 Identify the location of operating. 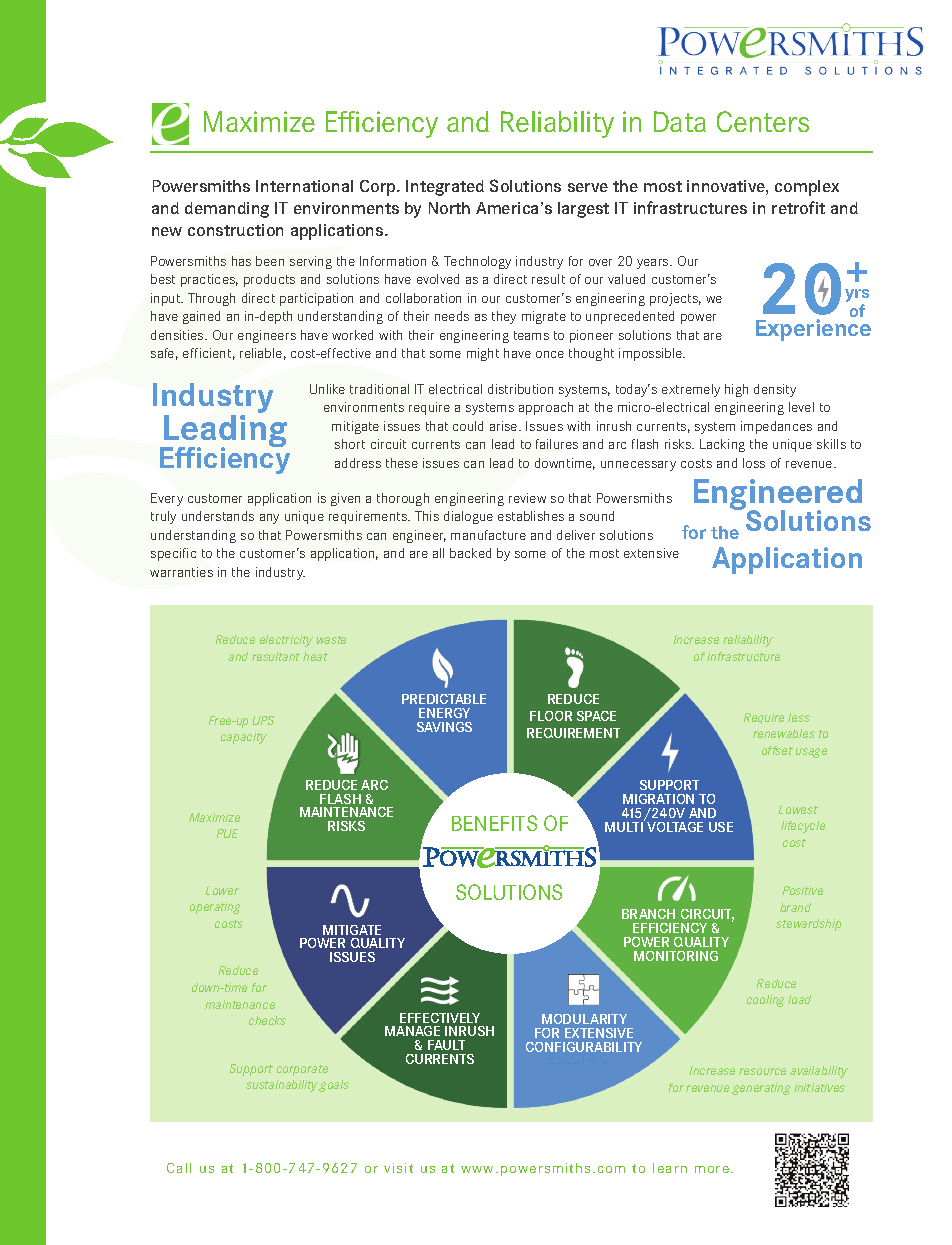
(215, 908).
